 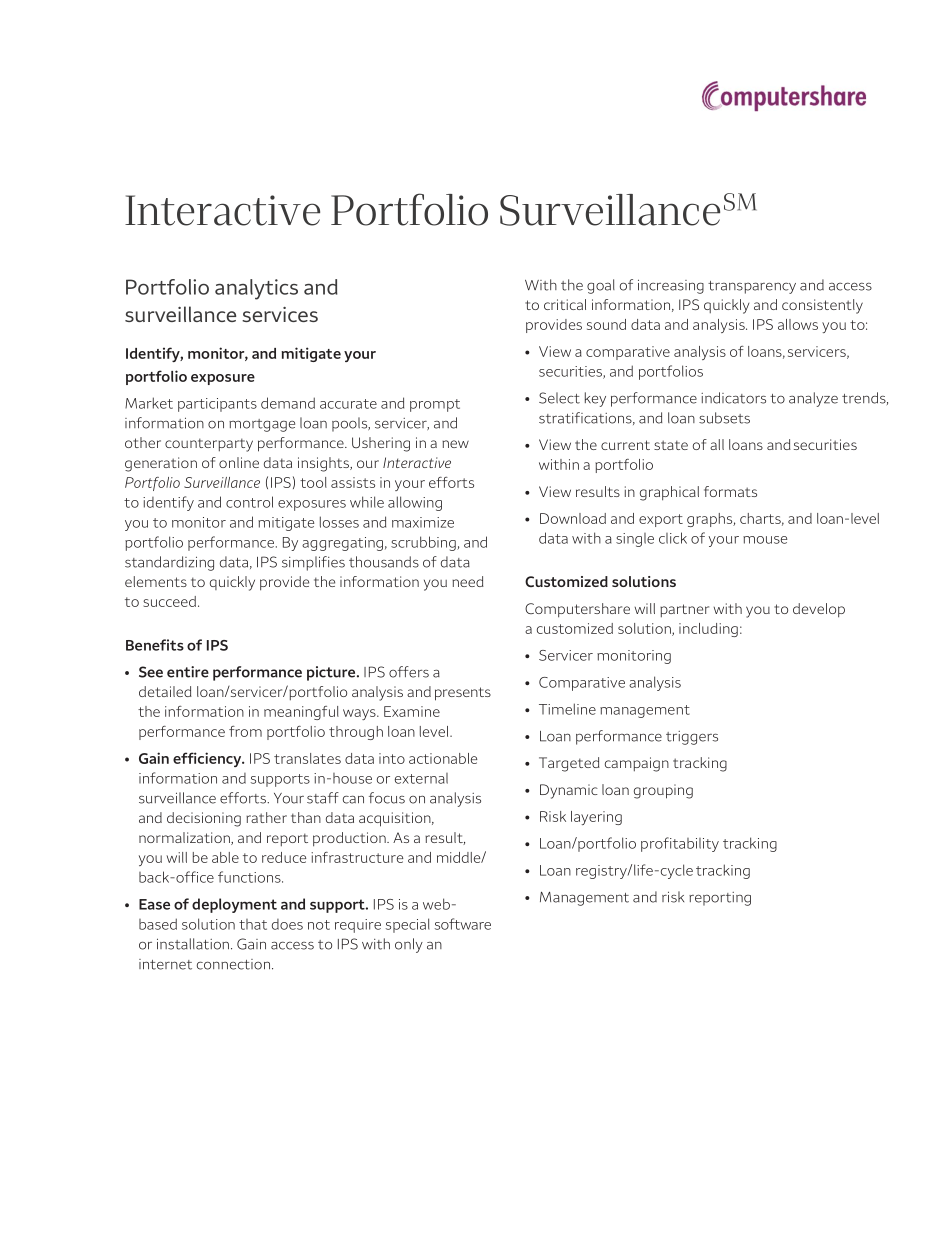 What do you see at coordinates (730, 491) in the image?
I see `formats` at bounding box center [730, 491].
